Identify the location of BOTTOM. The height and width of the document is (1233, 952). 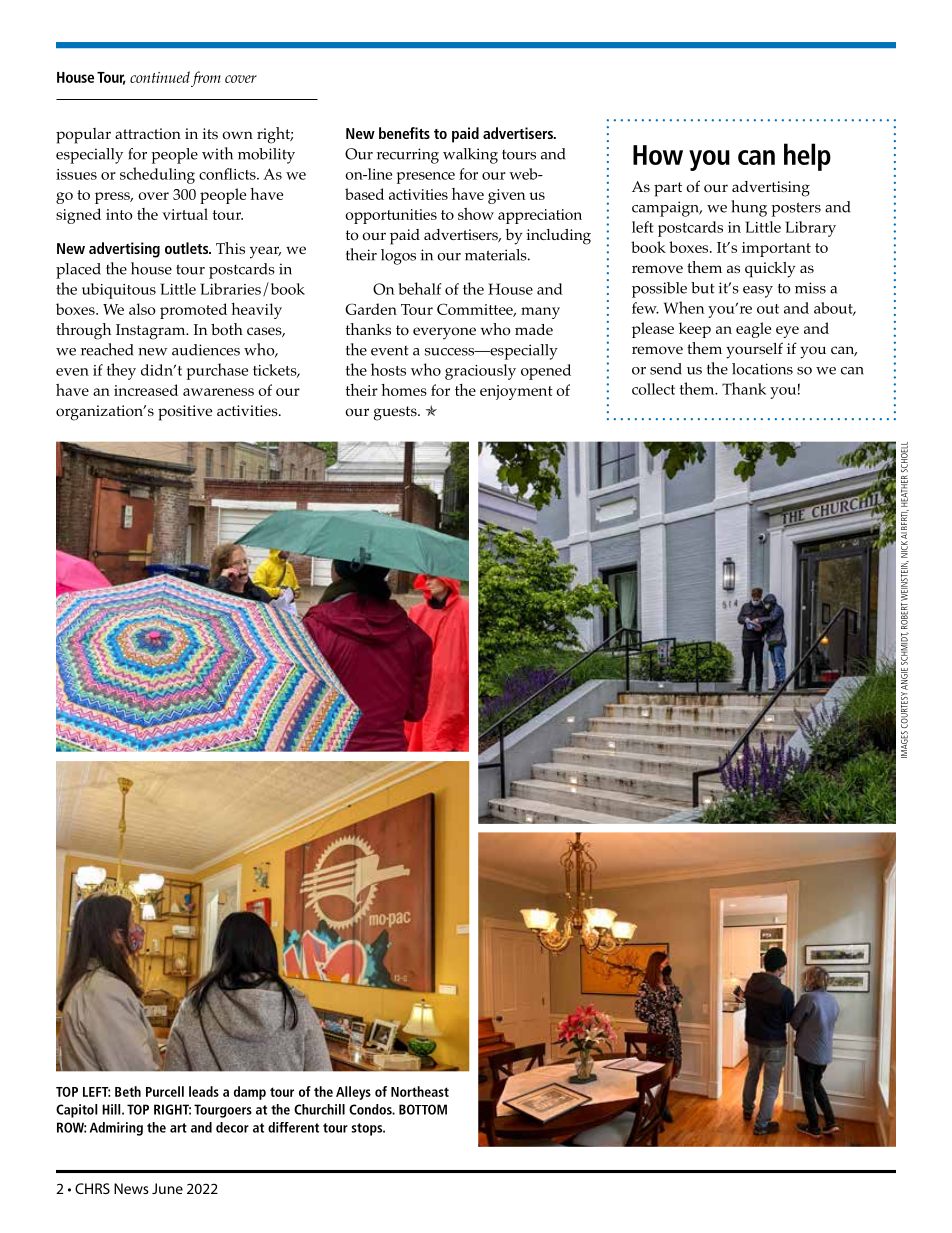
(423, 1109).
